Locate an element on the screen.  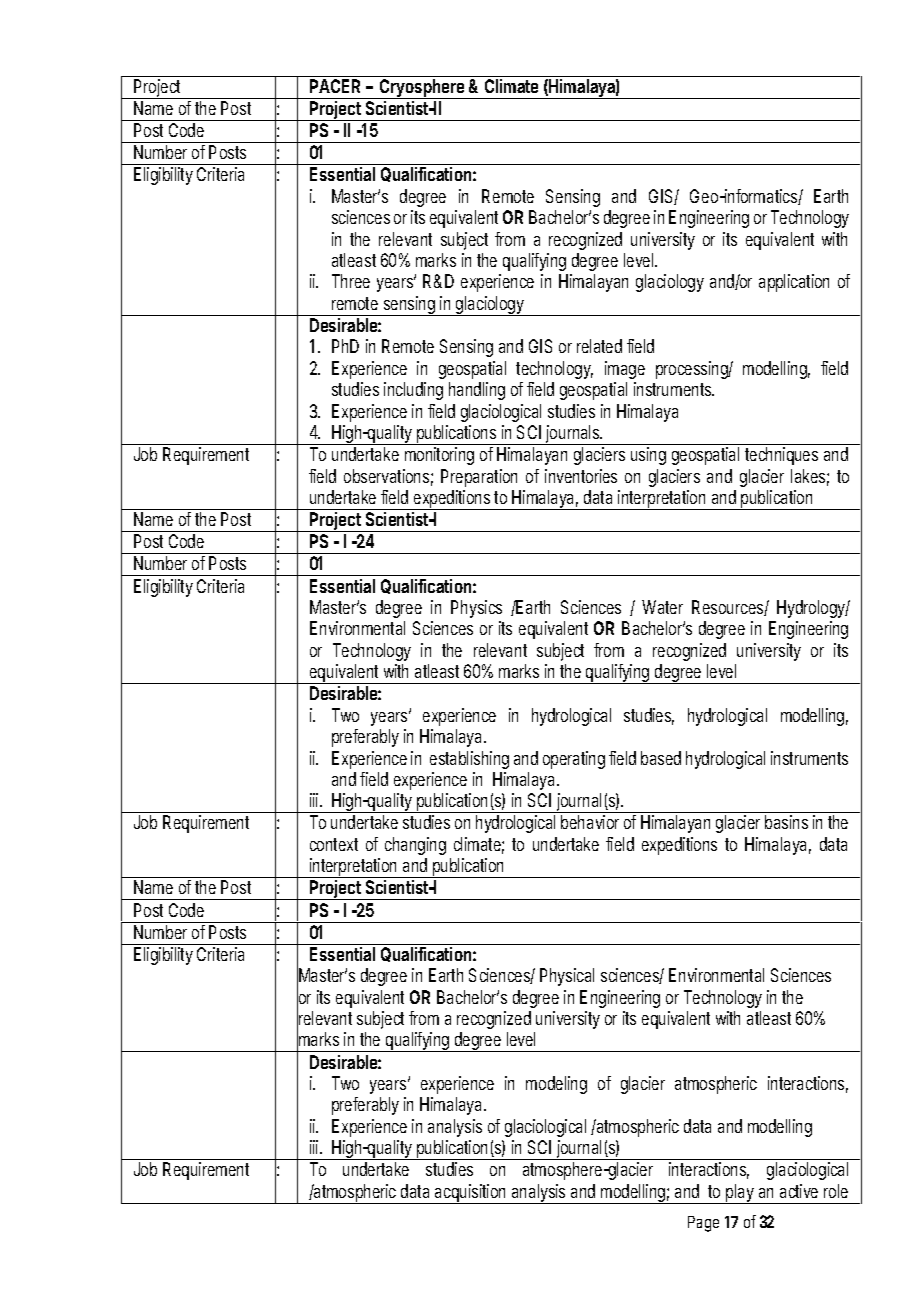
changing is located at coordinates (415, 846).
